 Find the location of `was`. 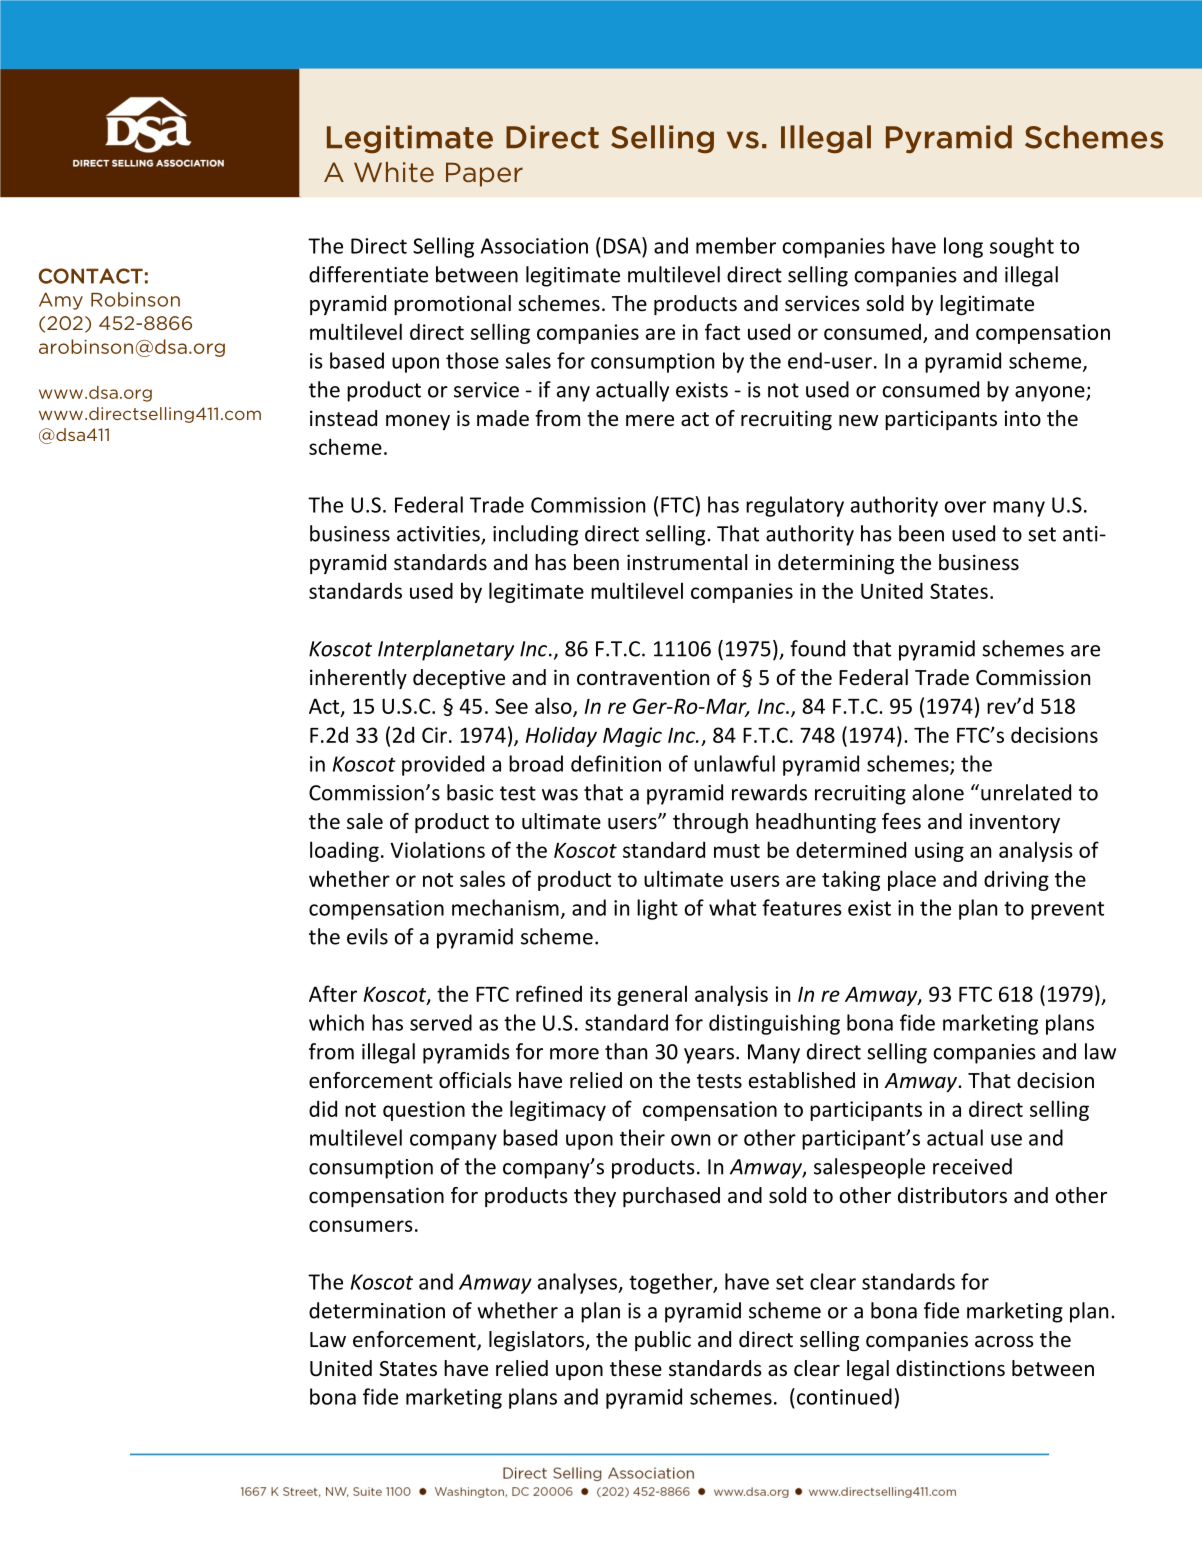

was is located at coordinates (560, 795).
